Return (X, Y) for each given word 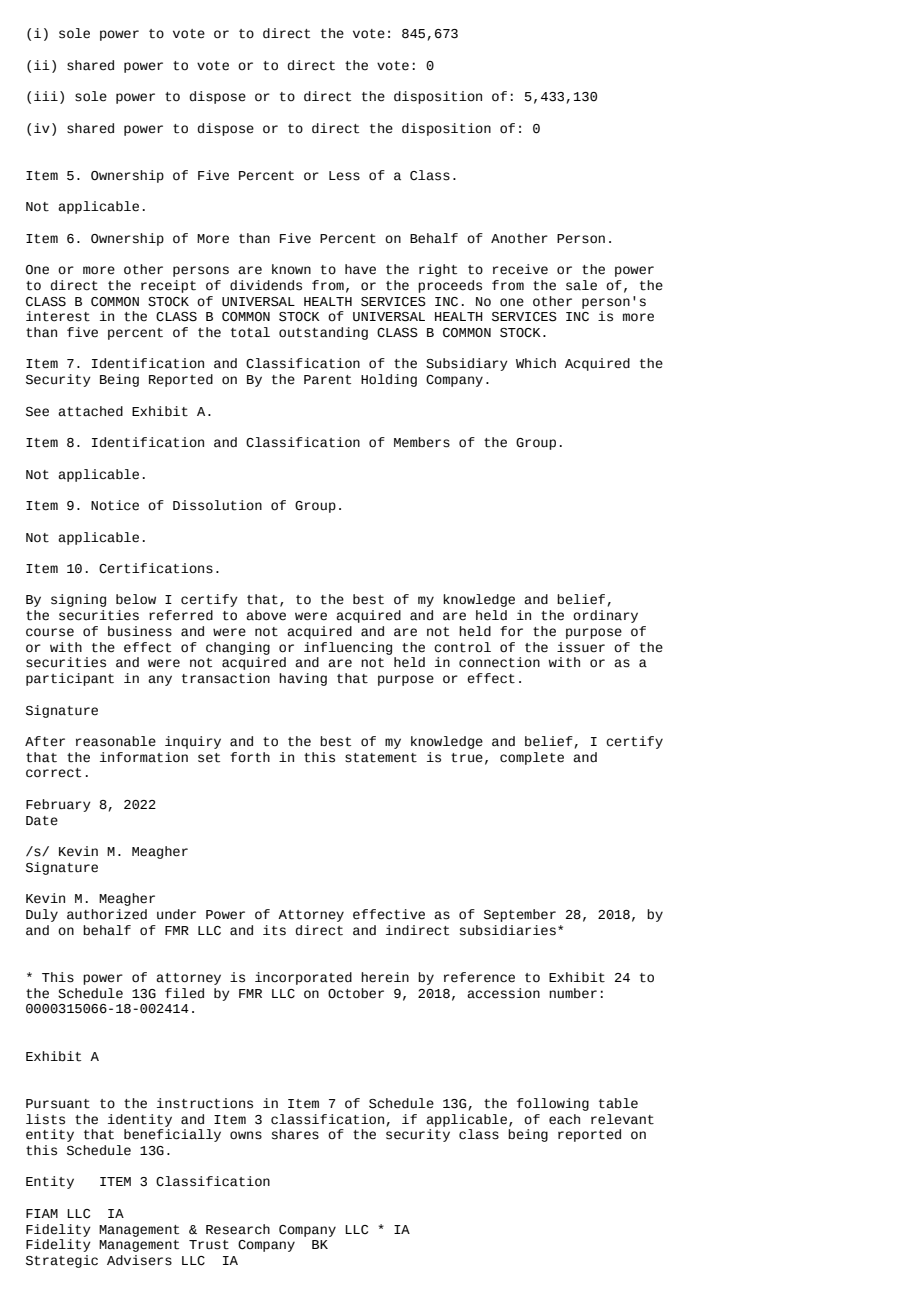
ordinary (605, 616)
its (274, 930)
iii (46, 96)
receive (520, 269)
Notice (115, 505)
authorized (107, 914)
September (520, 915)
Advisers (139, 1260)
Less (344, 176)
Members (422, 442)
